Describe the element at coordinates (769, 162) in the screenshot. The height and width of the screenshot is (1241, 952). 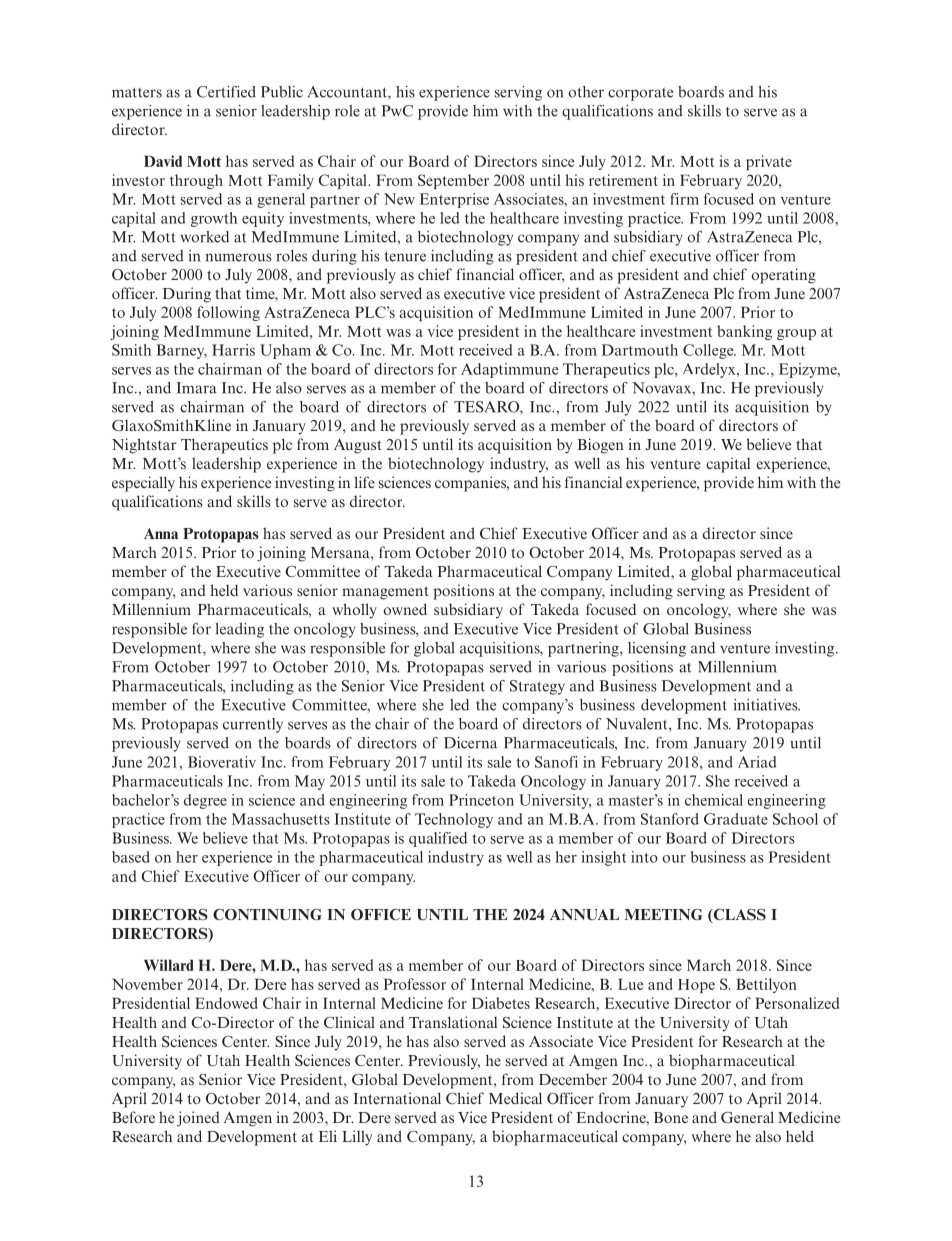
I see `private` at that location.
